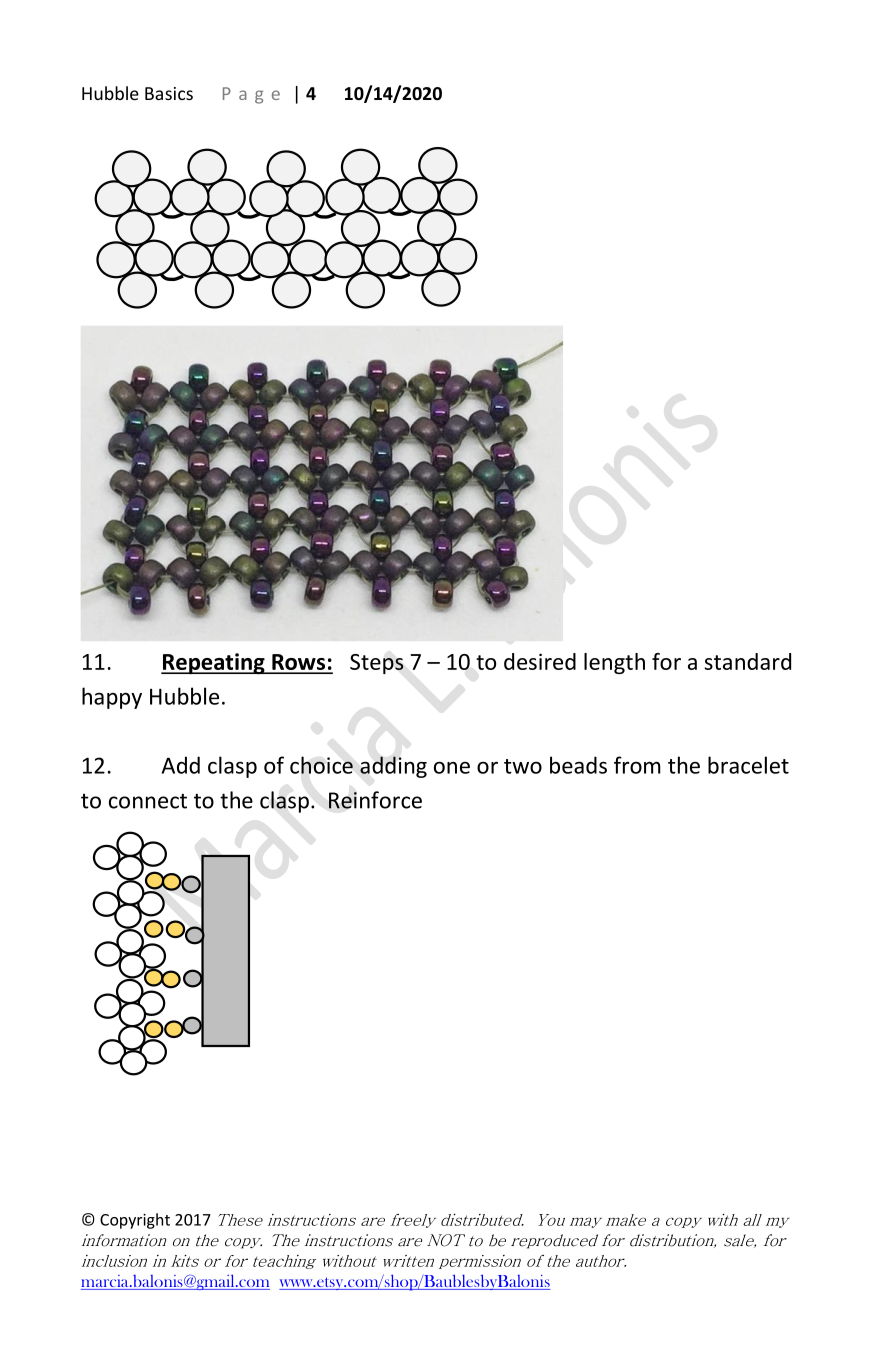 The height and width of the screenshot is (1372, 887). What do you see at coordinates (214, 663) in the screenshot?
I see `Repeating` at bounding box center [214, 663].
